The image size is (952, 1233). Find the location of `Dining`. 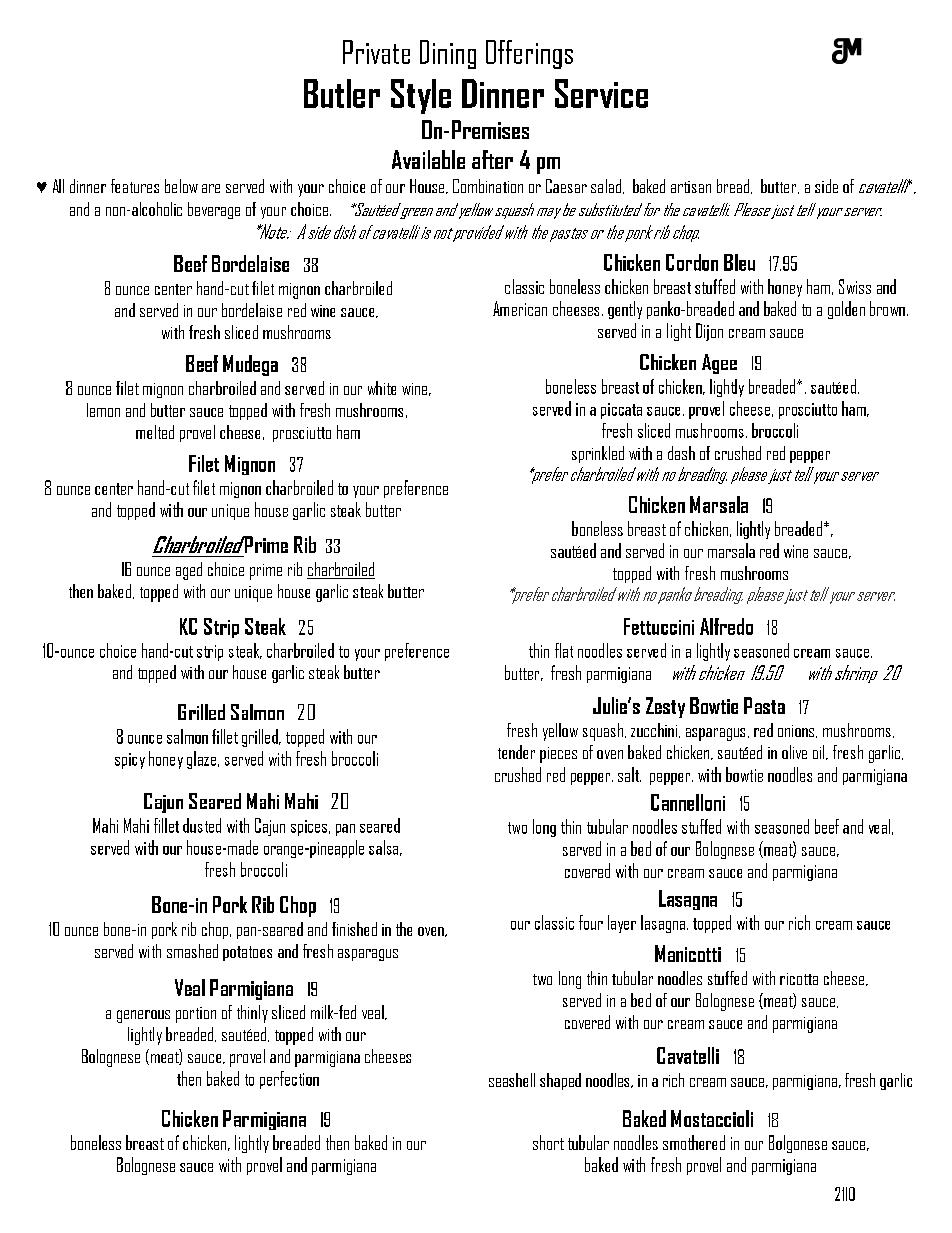

Dining is located at coordinates (448, 54).
